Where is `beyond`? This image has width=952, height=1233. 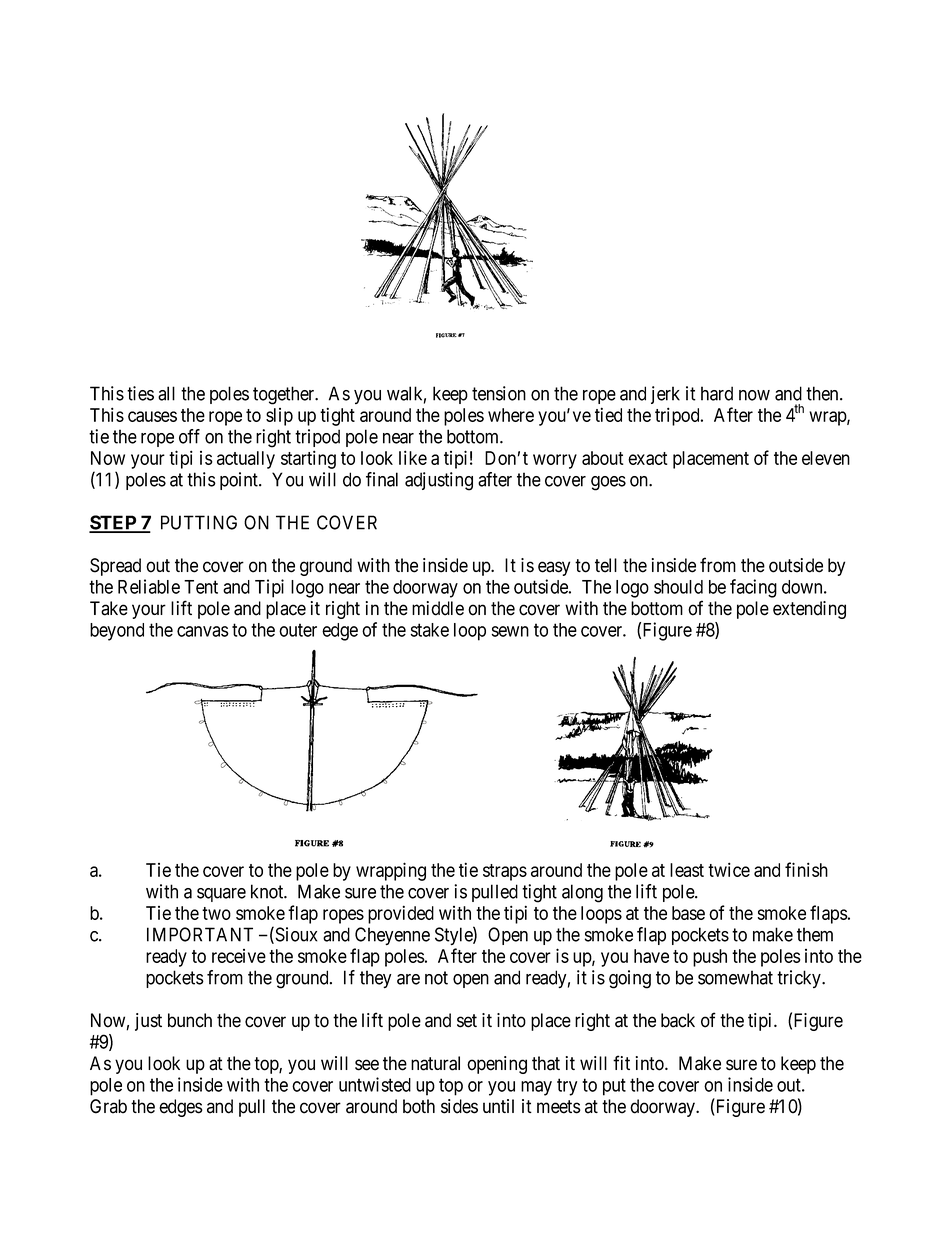 beyond is located at coordinates (117, 632).
